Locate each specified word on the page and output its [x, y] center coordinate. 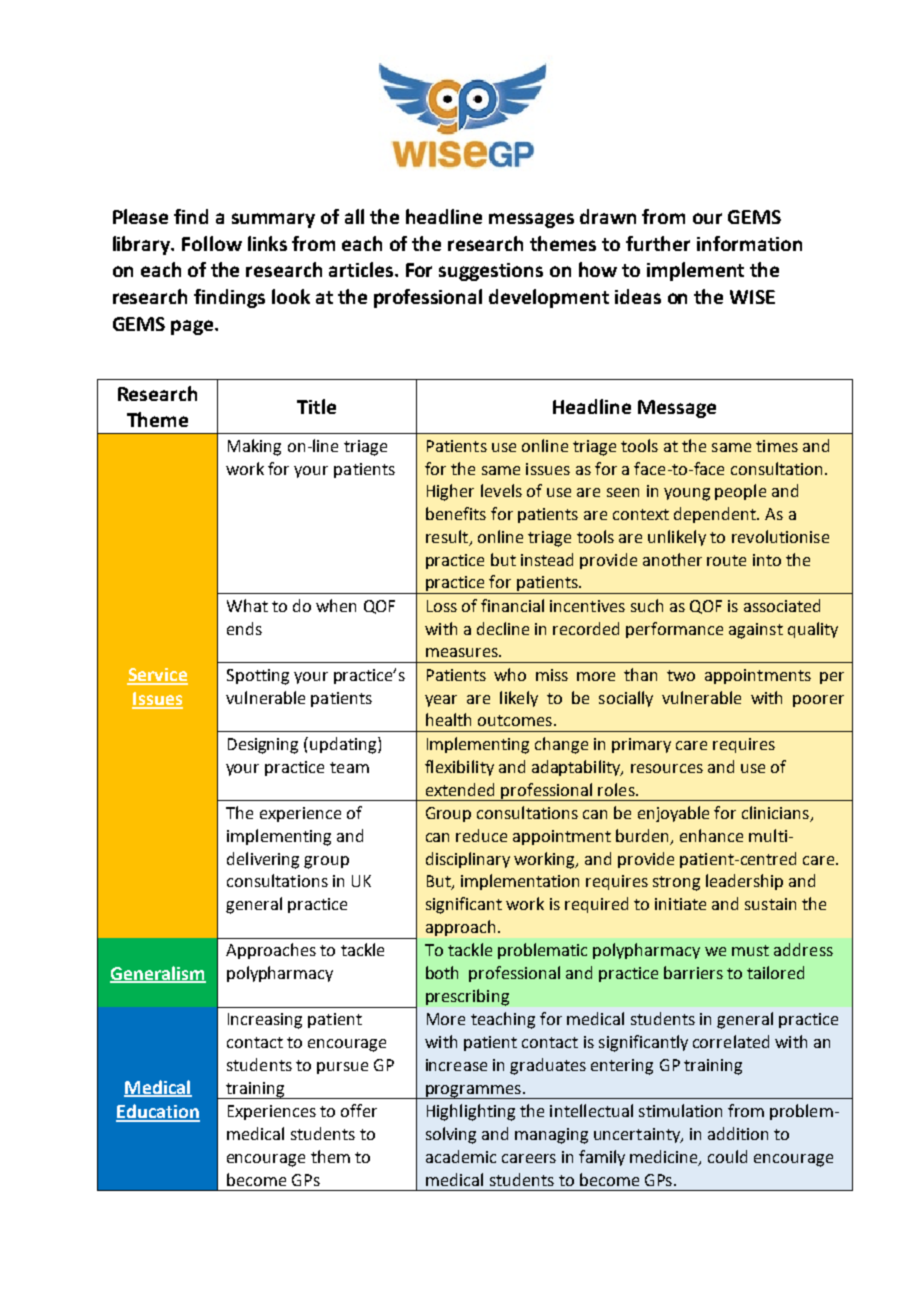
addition [738, 1133]
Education [158, 1112]
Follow [212, 243]
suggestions [491, 272]
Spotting [258, 677]
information [749, 243]
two [681, 675]
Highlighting [471, 1112]
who [510, 674]
